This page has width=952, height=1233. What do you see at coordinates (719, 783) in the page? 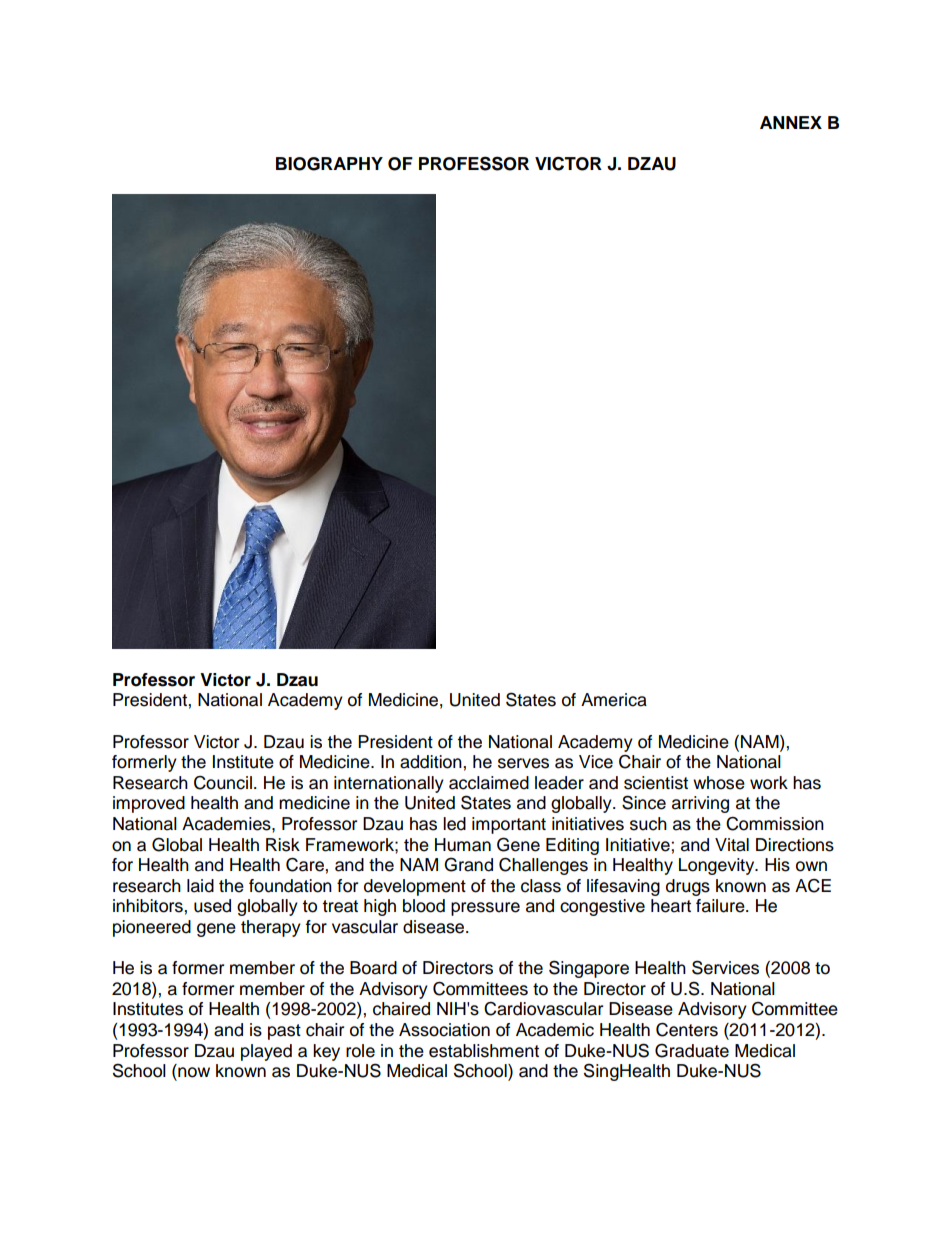
I see `whose` at bounding box center [719, 783].
